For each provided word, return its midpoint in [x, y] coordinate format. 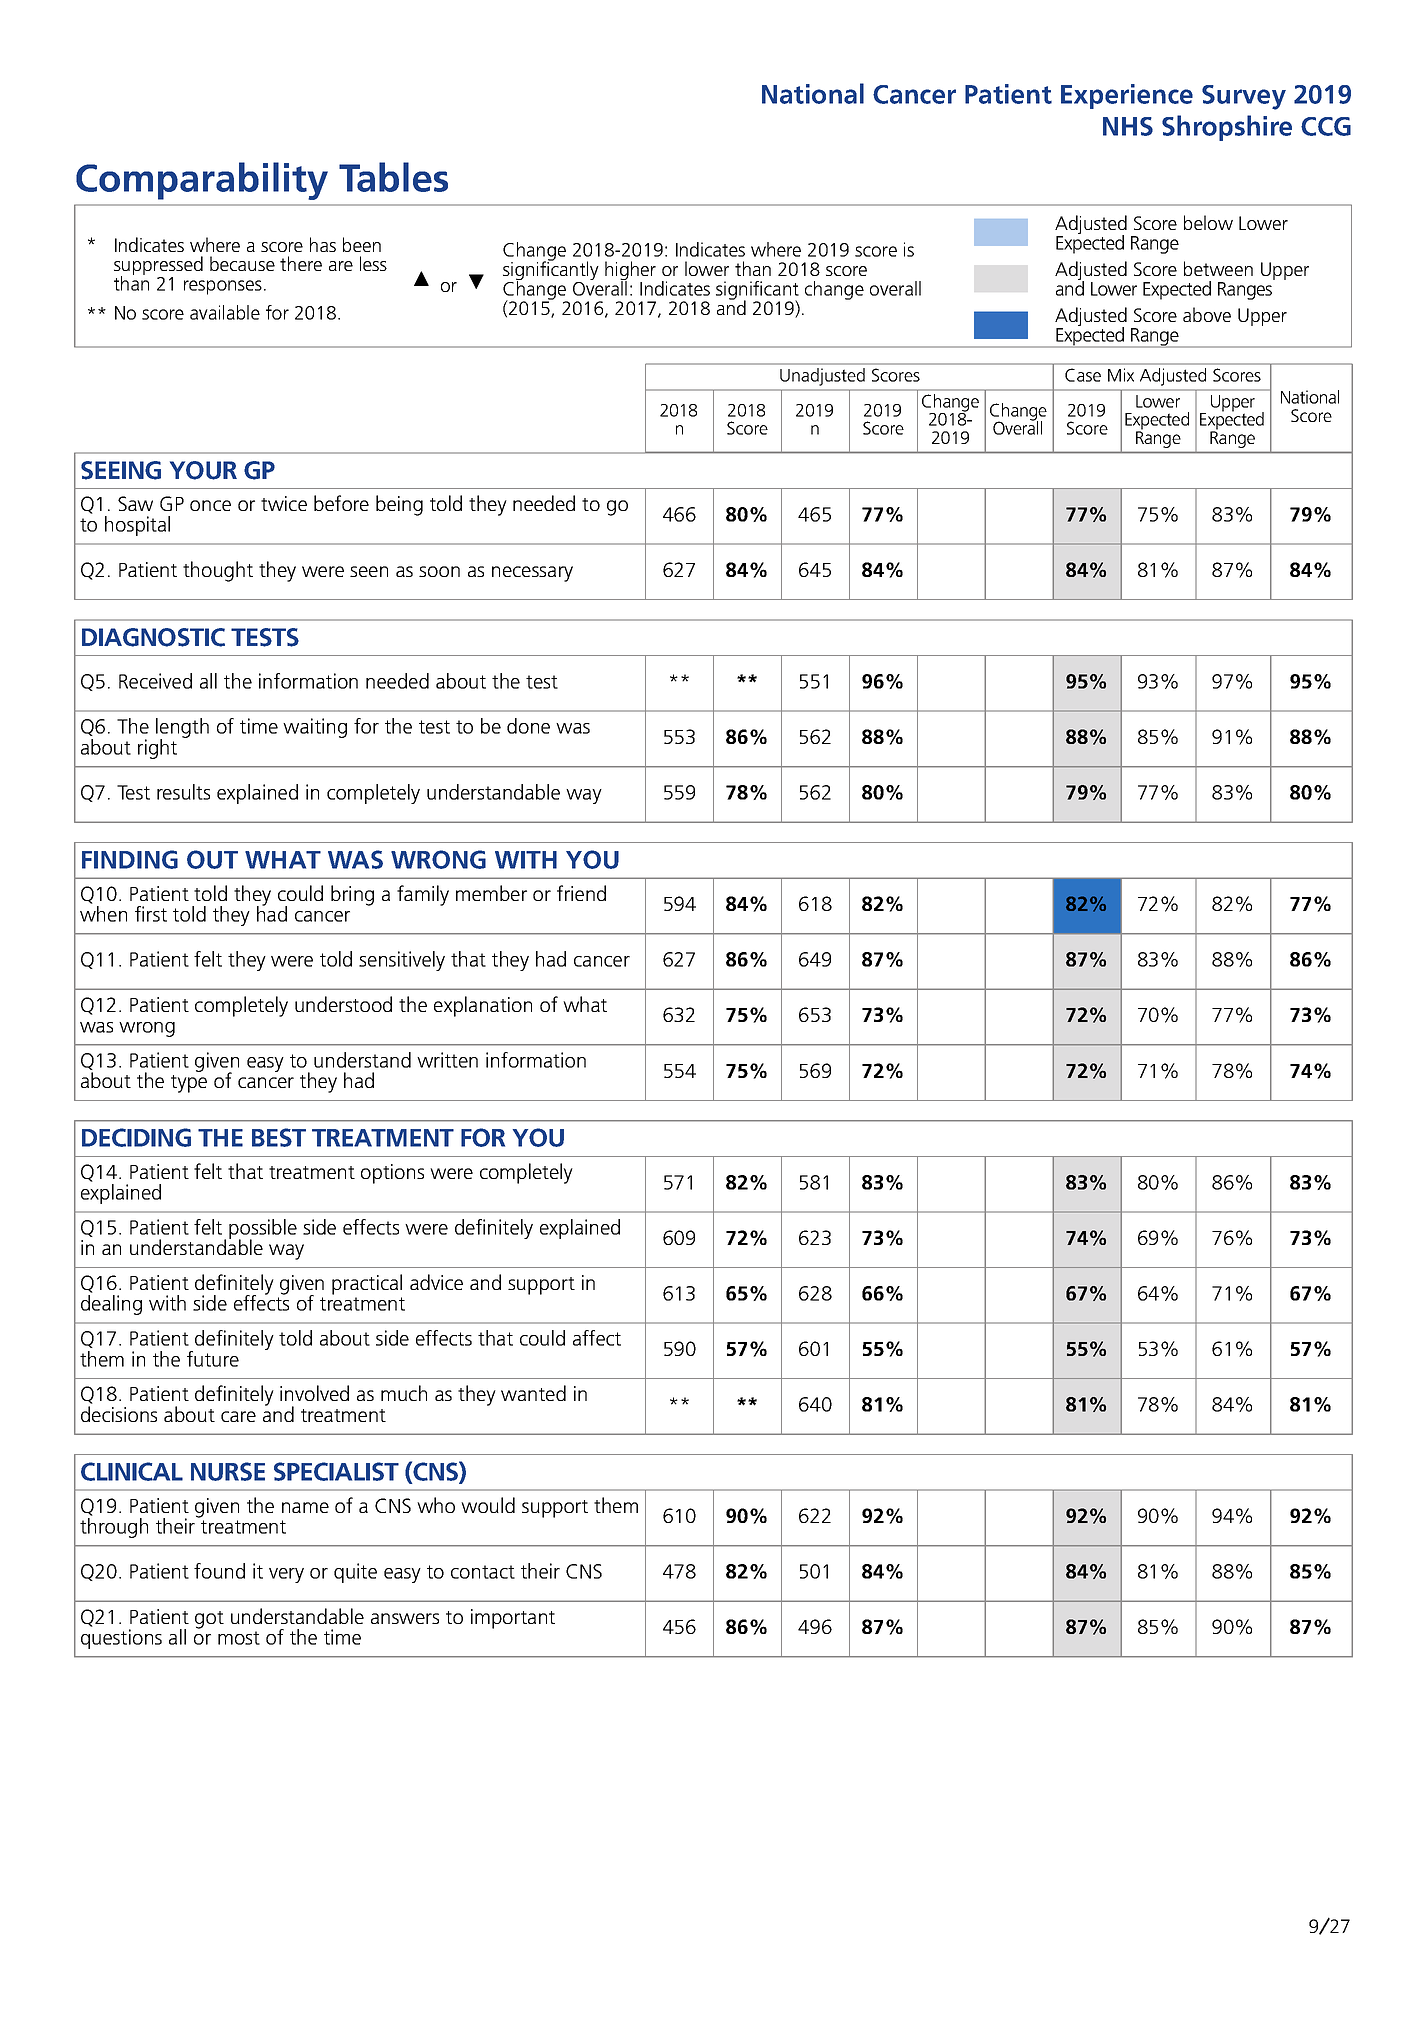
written [447, 1060]
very [286, 1575]
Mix [1121, 375]
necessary [532, 574]
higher [630, 272]
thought [218, 571]
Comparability [202, 181]
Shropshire [1227, 128]
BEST [279, 1137]
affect [597, 1338]
